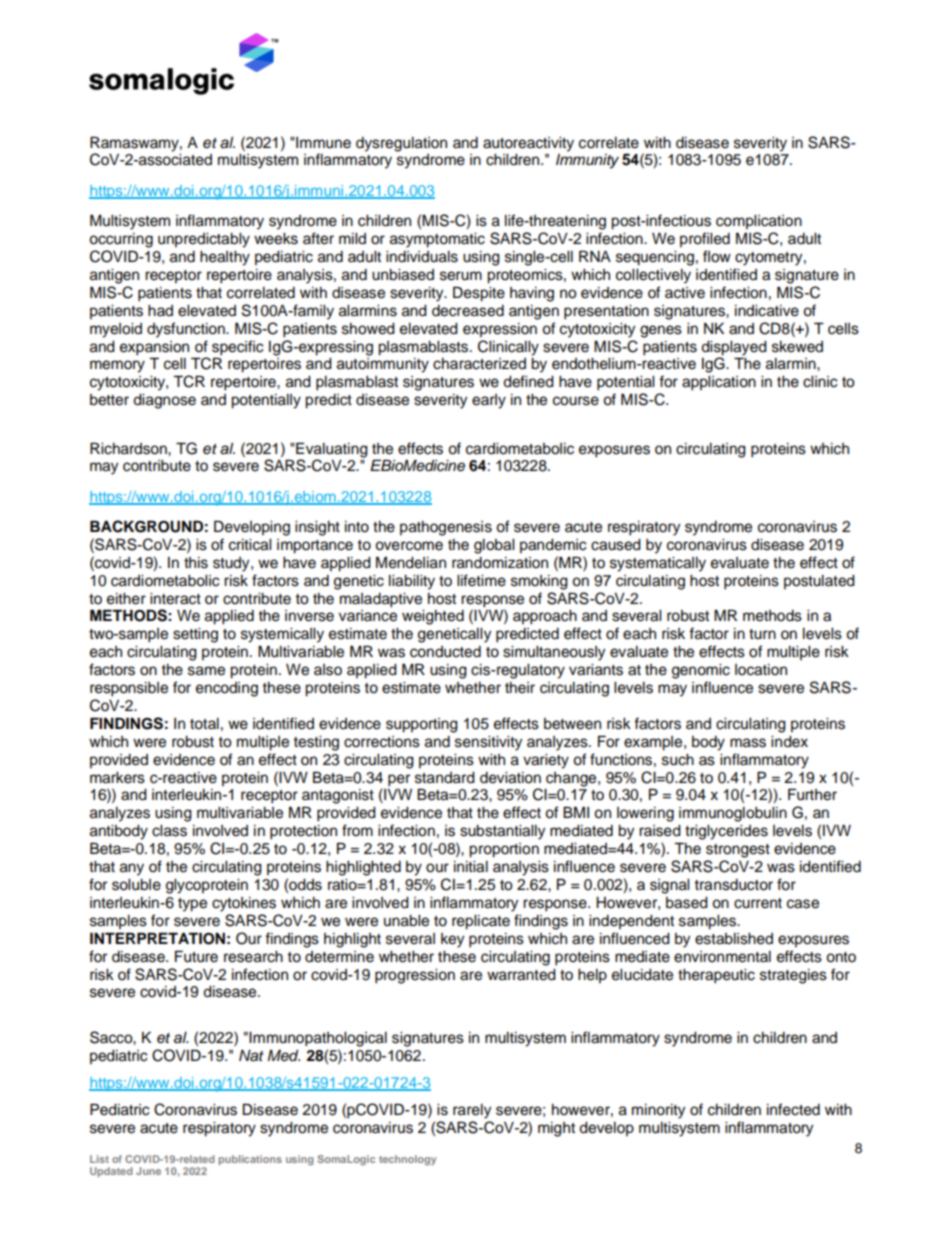 The height and width of the screenshot is (1233, 952). I want to click on occurring, so click(121, 240).
